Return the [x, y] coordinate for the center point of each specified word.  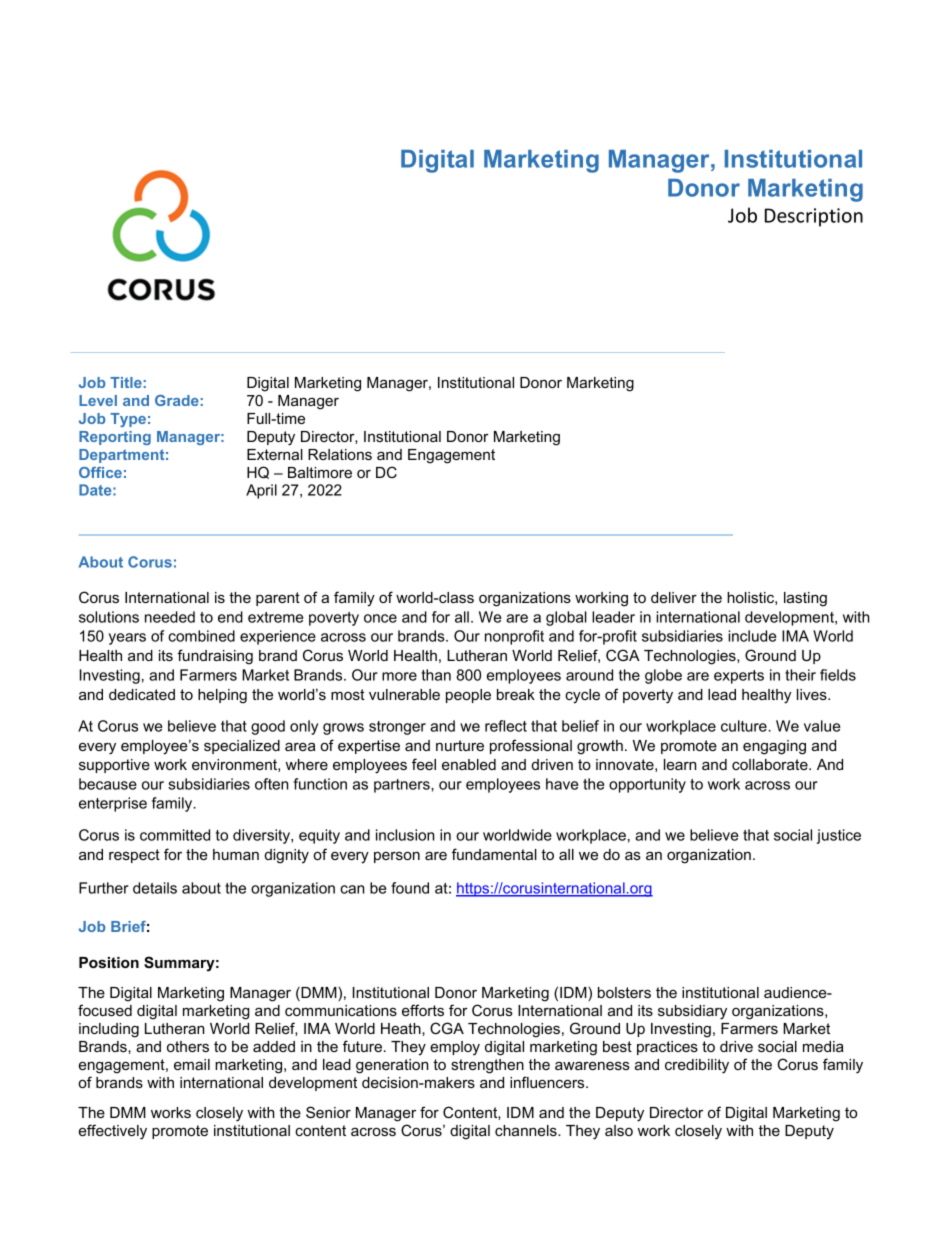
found [410, 888]
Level [98, 400]
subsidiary [692, 1012]
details [155, 888]
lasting [805, 599]
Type [128, 420]
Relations [340, 454]
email [192, 1064]
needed [170, 617]
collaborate [771, 764]
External [275, 454]
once [380, 618]
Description [814, 217]
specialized [242, 747]
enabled [469, 764]
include [752, 636]
